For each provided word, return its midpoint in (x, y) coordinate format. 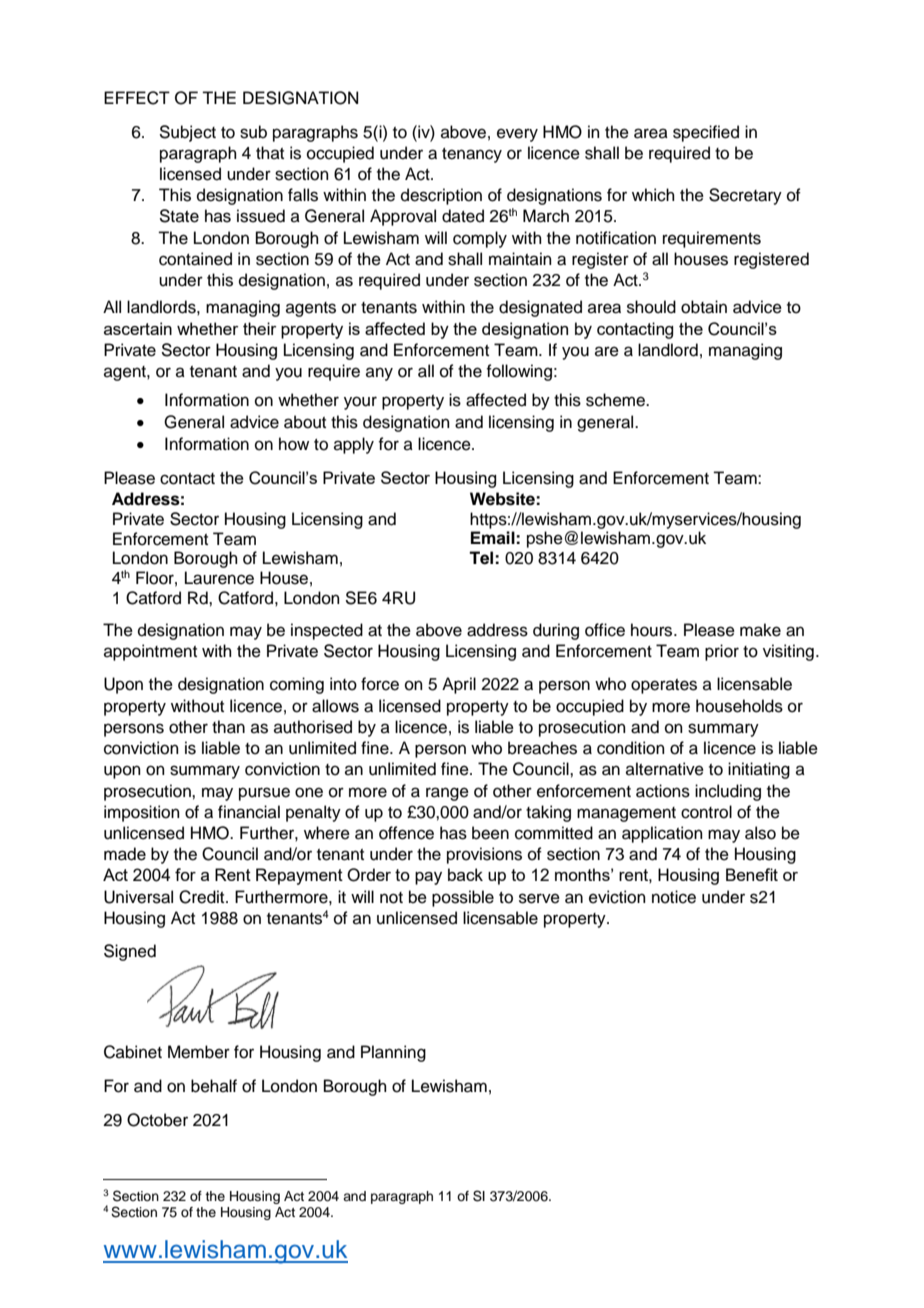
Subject (187, 133)
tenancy (472, 155)
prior (722, 652)
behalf (214, 1086)
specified (706, 133)
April (459, 685)
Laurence (219, 578)
